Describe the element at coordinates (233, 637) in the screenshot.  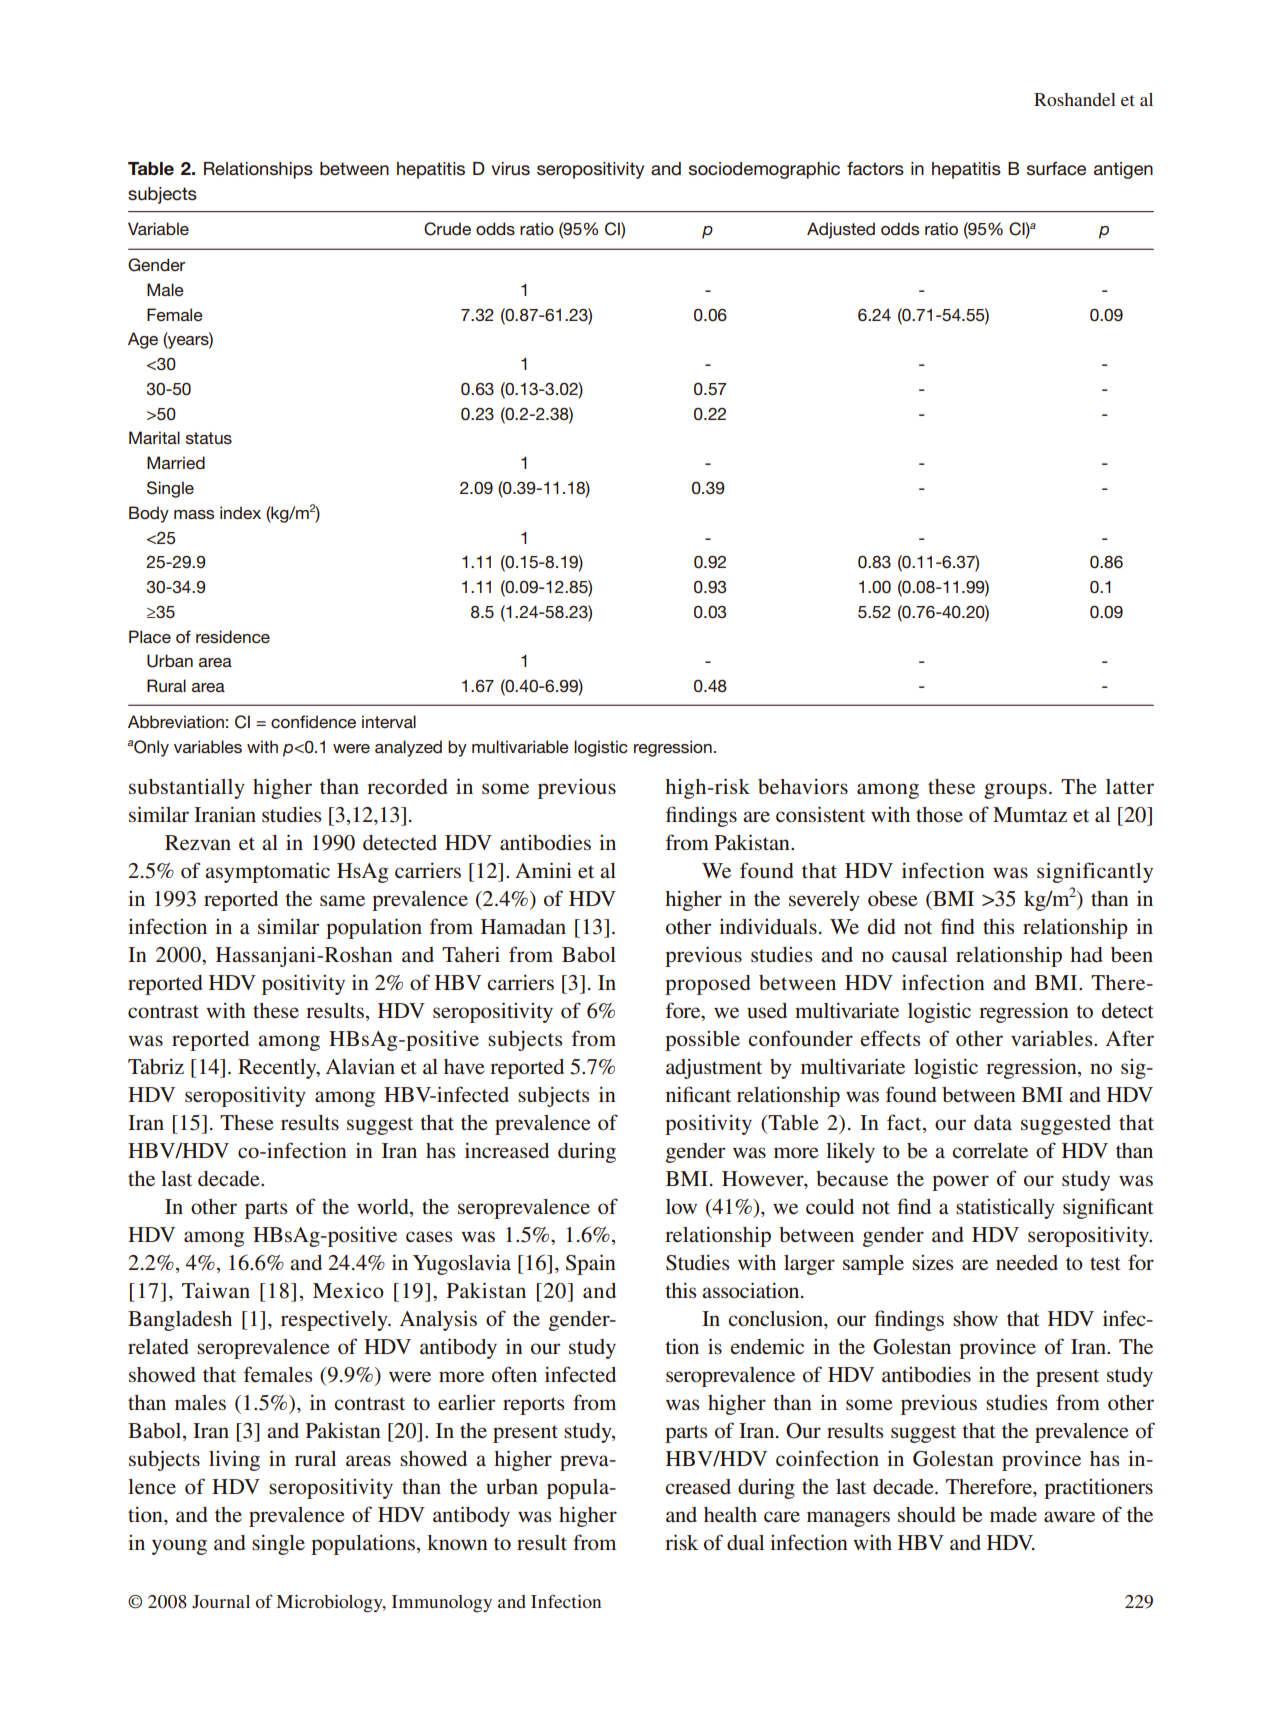
I see `residence` at that location.
